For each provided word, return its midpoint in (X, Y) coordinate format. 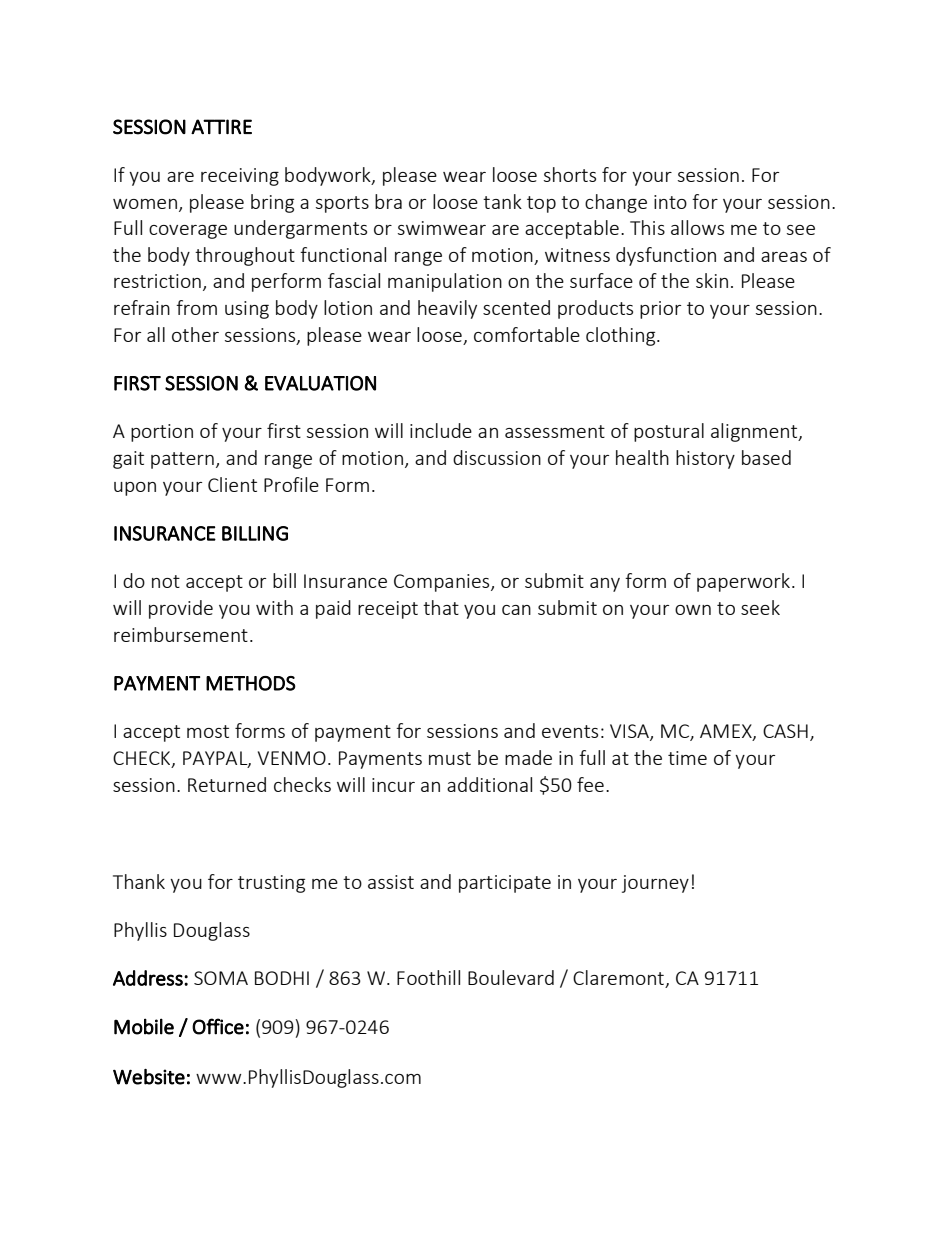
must (450, 758)
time (687, 758)
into (670, 202)
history (705, 459)
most (208, 731)
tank (502, 201)
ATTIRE (221, 126)
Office (218, 1026)
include (441, 430)
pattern (182, 460)
